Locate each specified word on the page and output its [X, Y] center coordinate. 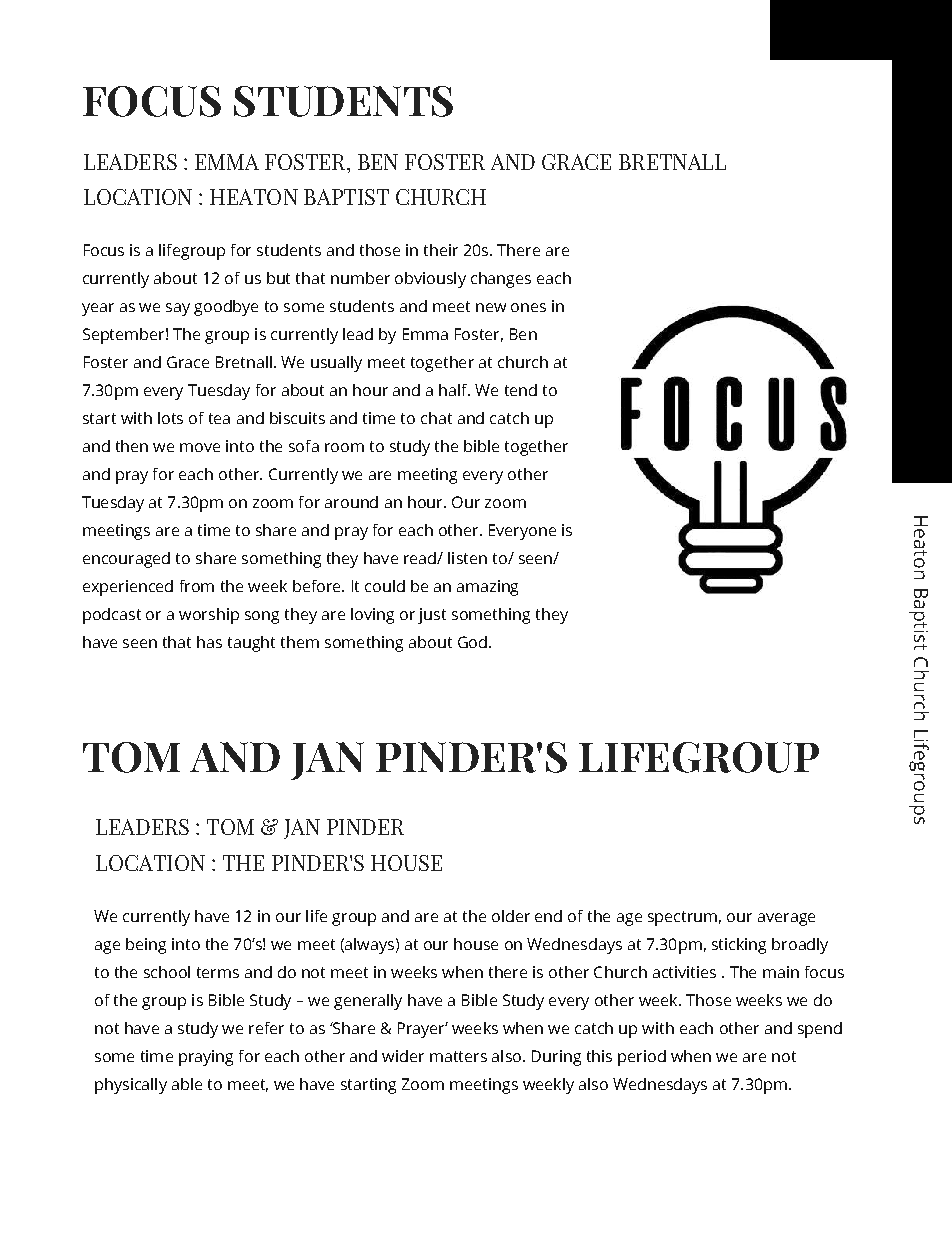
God [472, 642]
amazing [487, 588]
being [146, 946]
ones [528, 307]
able [187, 1084]
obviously [430, 280]
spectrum [682, 918]
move [200, 447]
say [178, 309]
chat [436, 418]
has [209, 642]
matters [458, 1056]
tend [521, 390]
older [511, 916]
